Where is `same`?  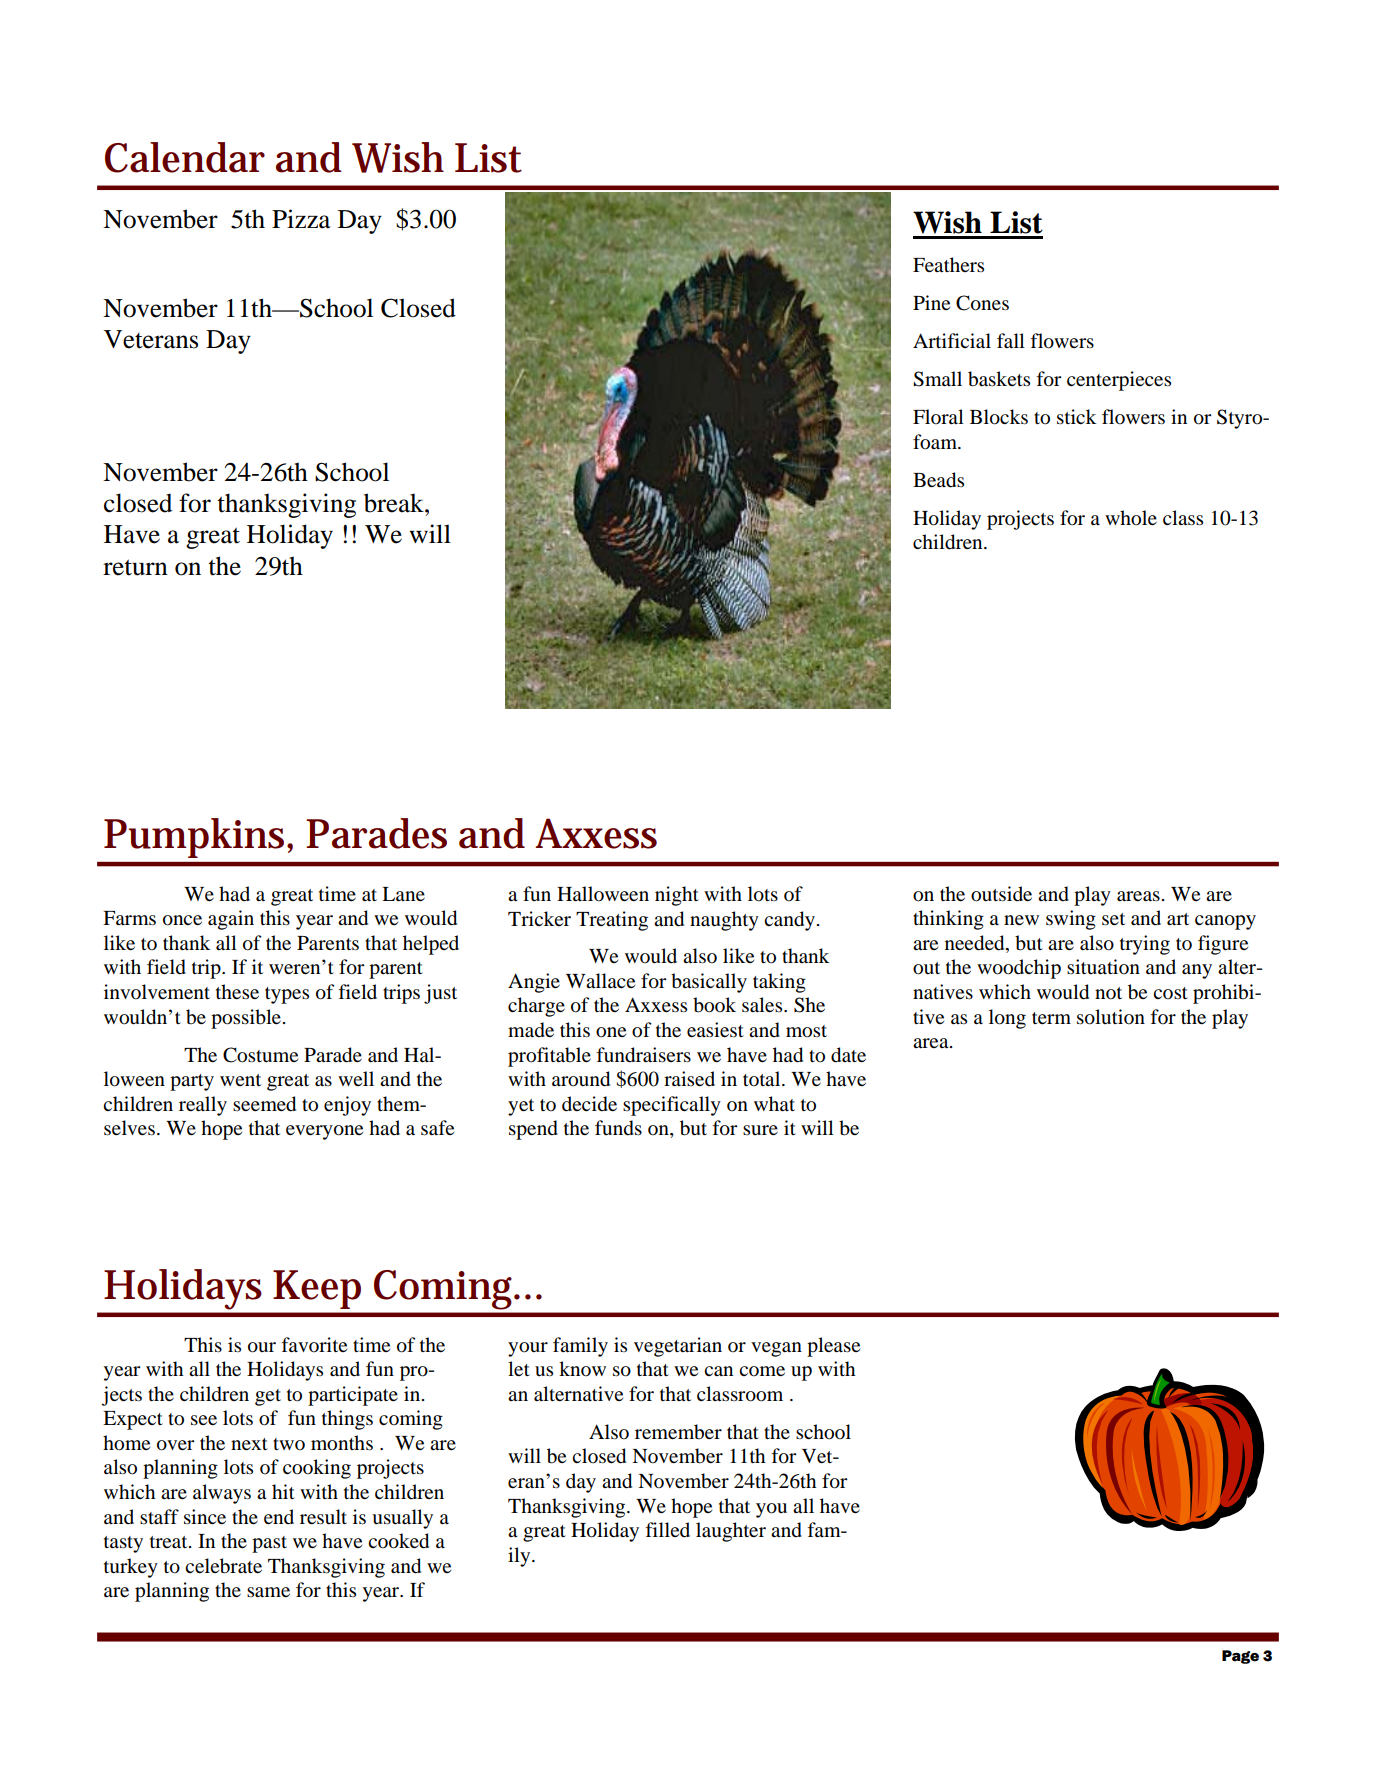
same is located at coordinates (268, 1592).
